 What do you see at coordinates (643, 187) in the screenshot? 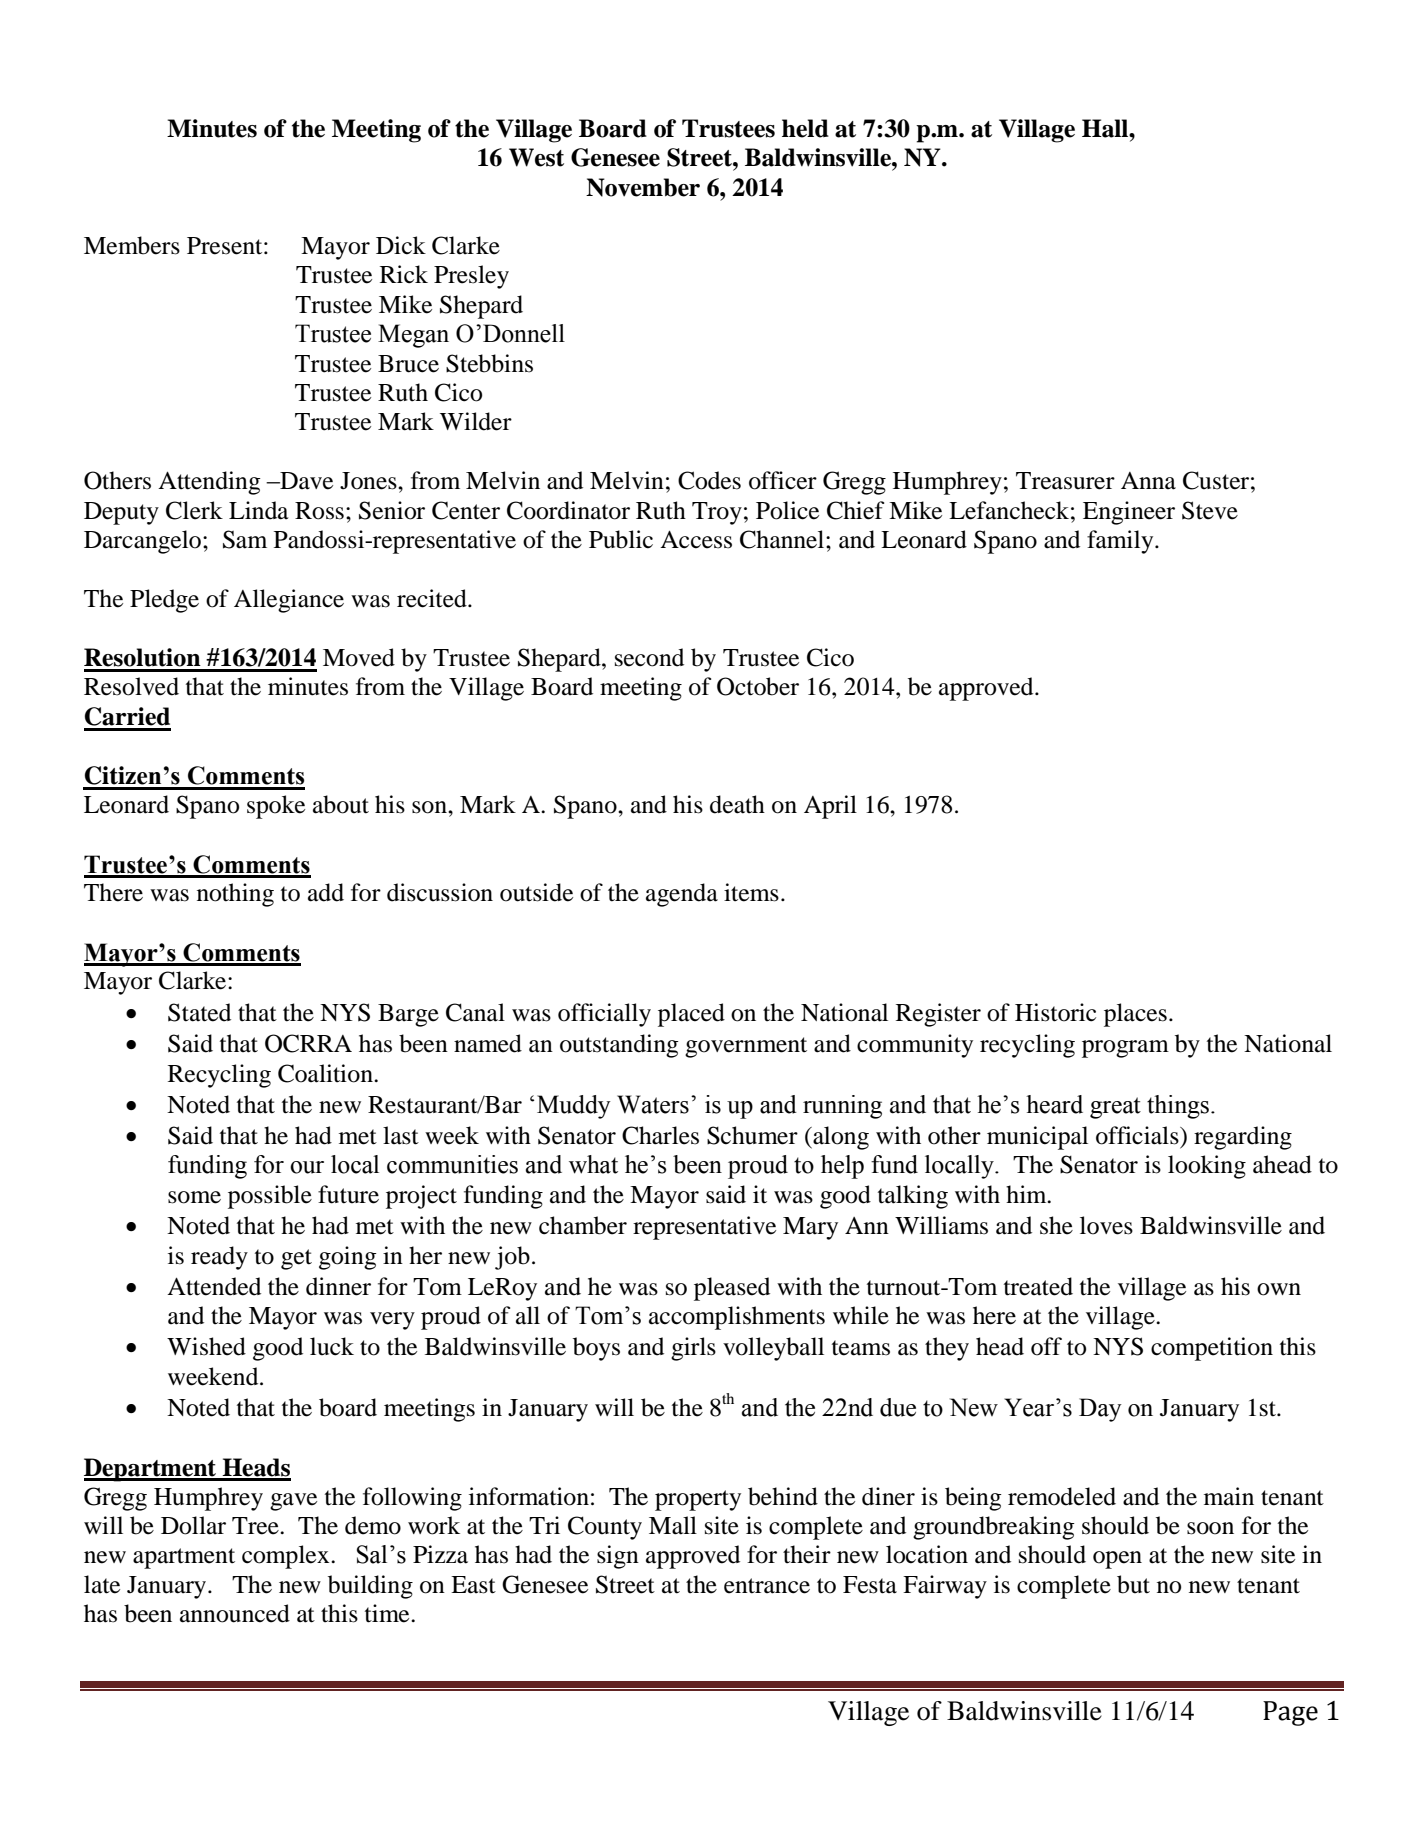
I see `November` at bounding box center [643, 187].
